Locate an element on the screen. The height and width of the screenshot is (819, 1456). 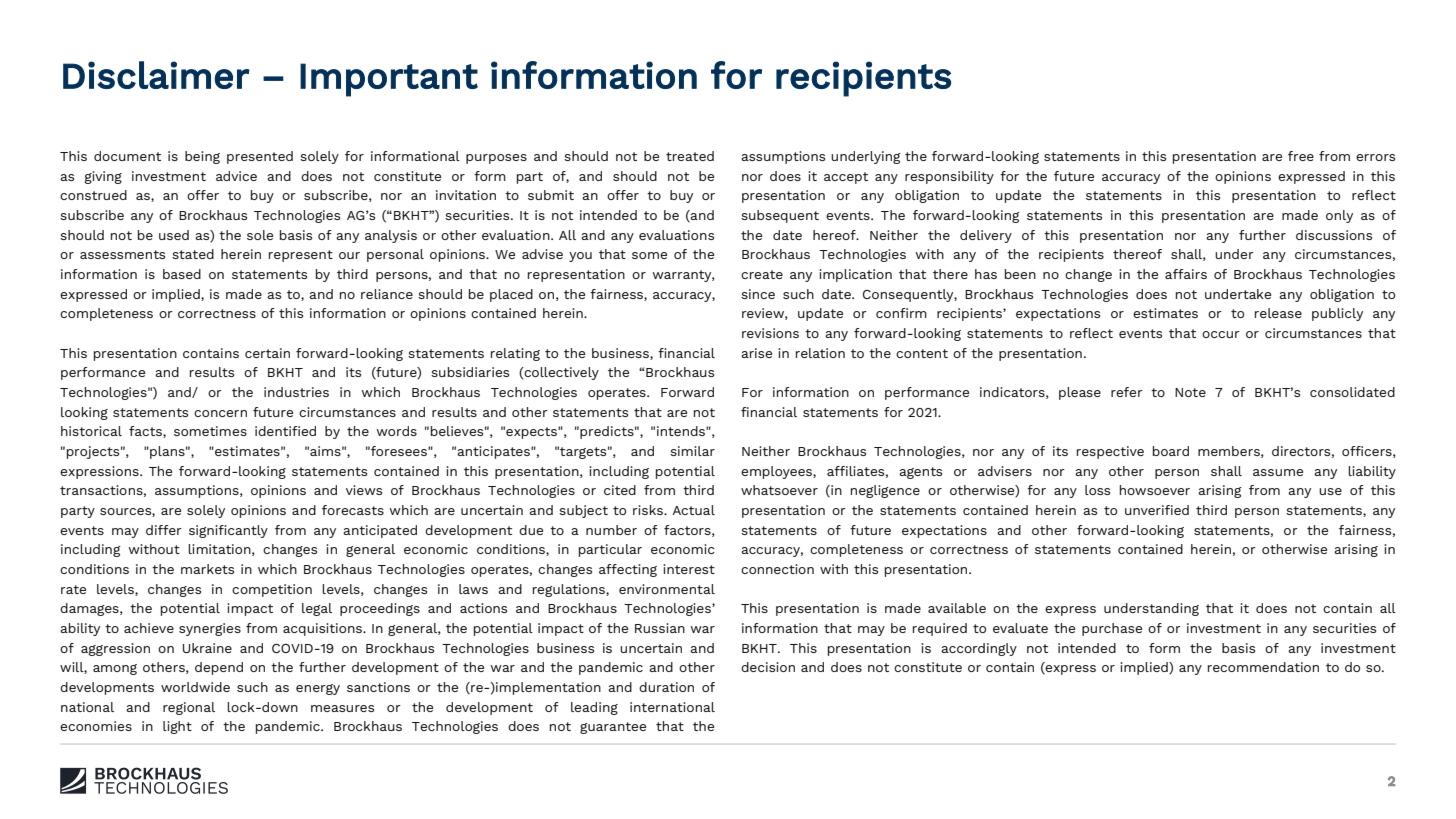
arise is located at coordinates (756, 353).
